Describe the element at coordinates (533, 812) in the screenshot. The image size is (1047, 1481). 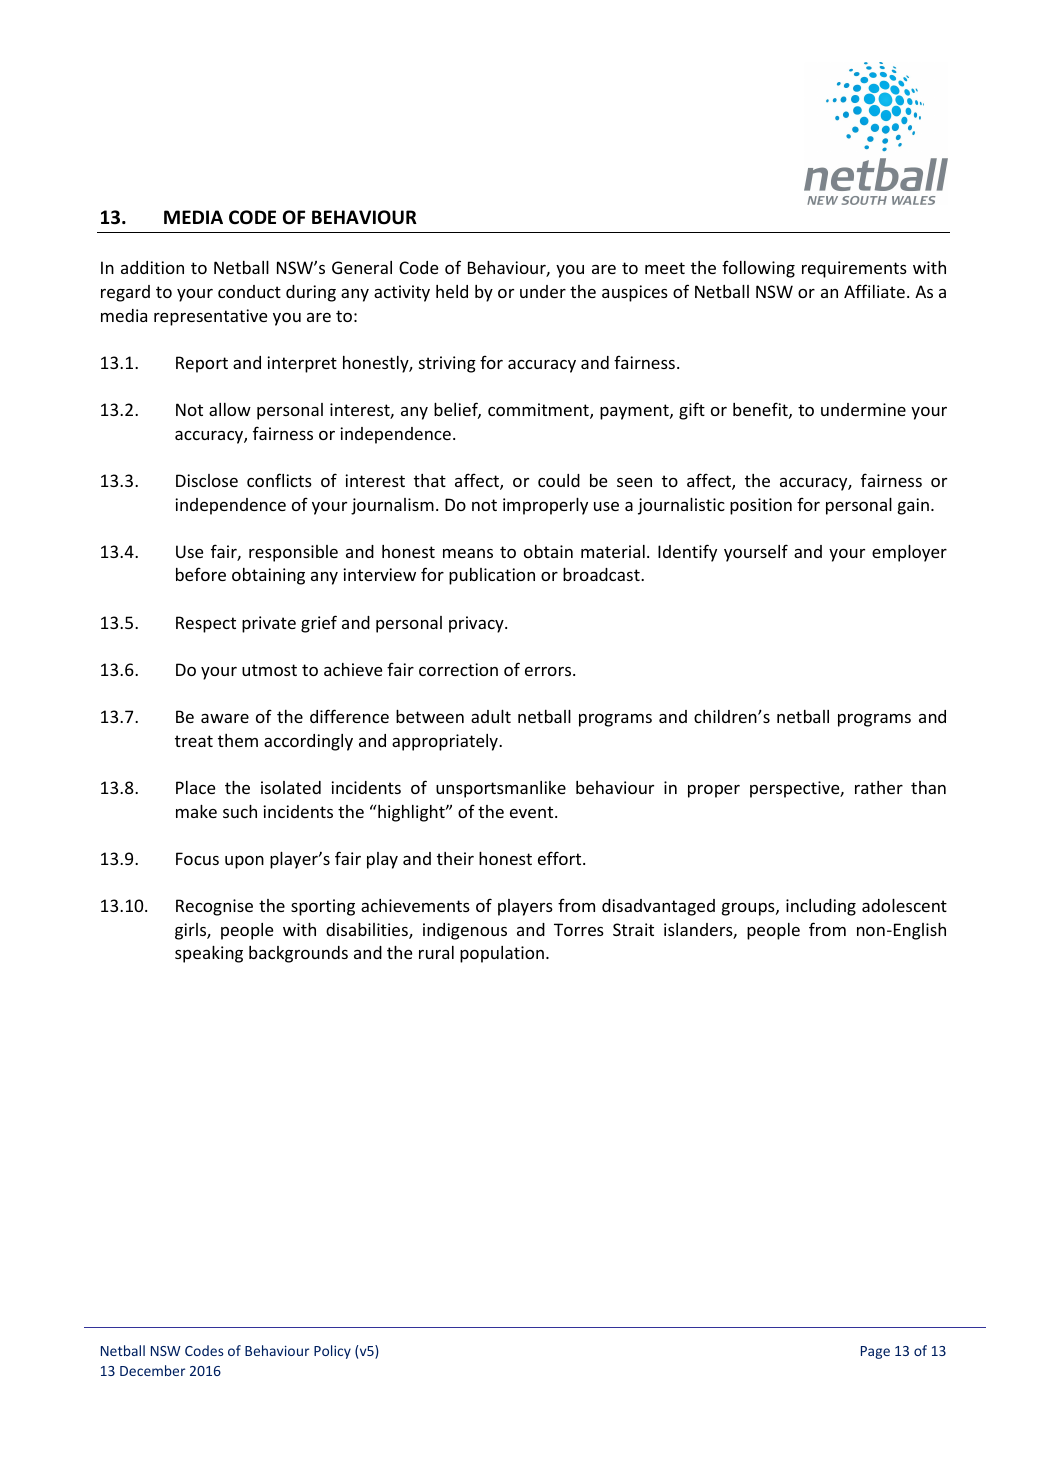
I see `event` at that location.
